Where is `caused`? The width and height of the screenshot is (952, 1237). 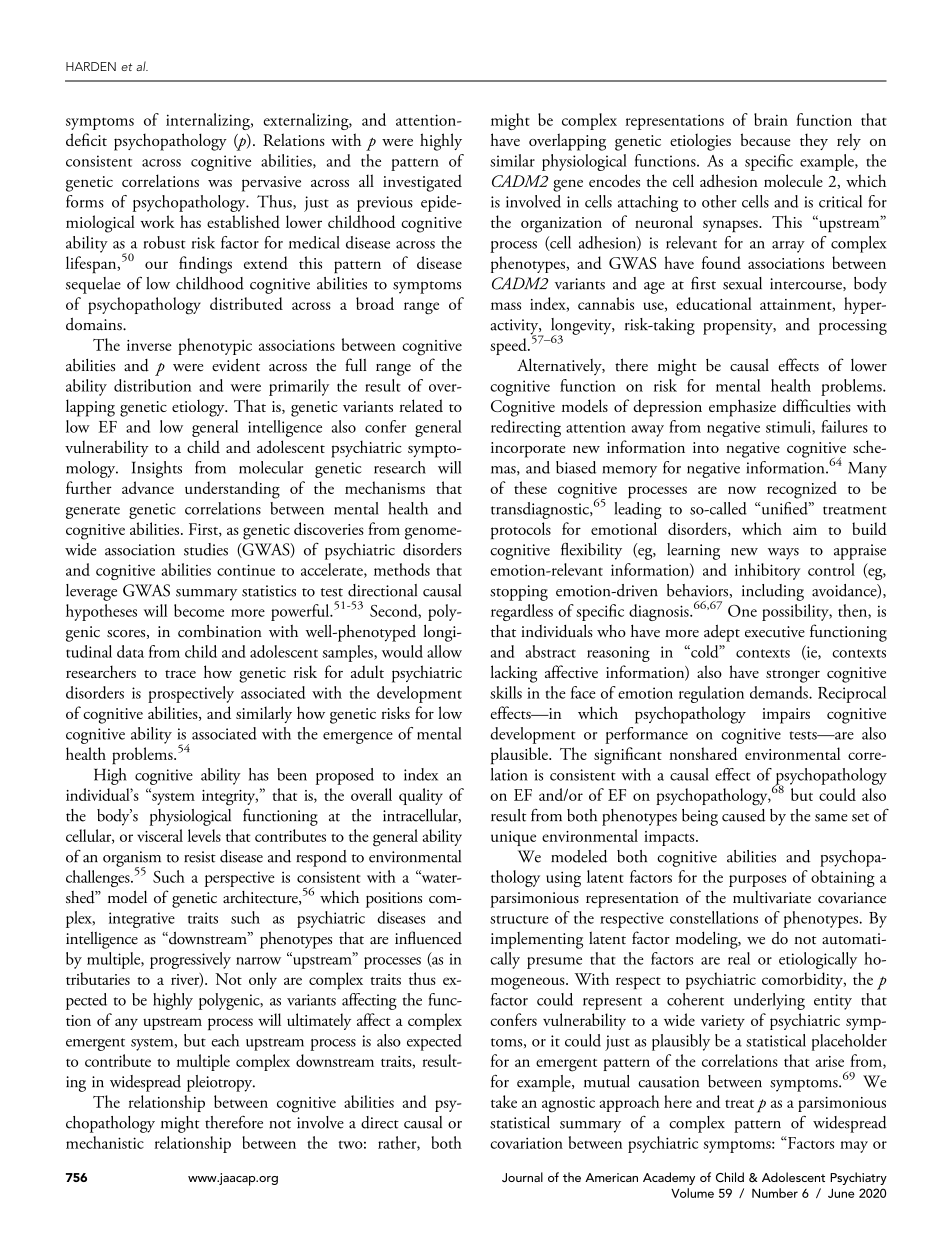 caused is located at coordinates (744, 815).
